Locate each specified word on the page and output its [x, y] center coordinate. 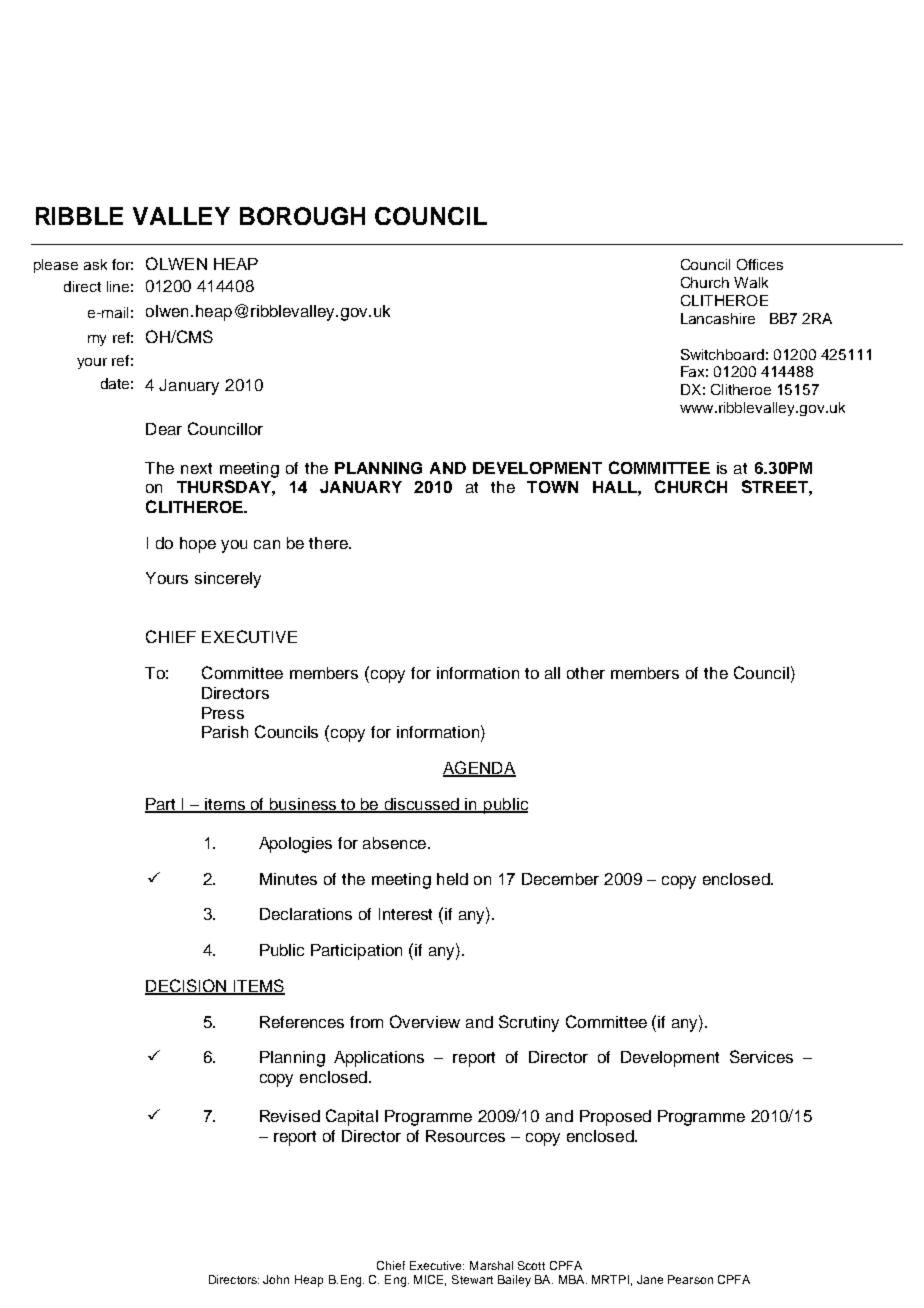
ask [95, 264]
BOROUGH [302, 216]
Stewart [472, 1279]
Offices [760, 264]
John [276, 1279]
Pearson [690, 1279]
